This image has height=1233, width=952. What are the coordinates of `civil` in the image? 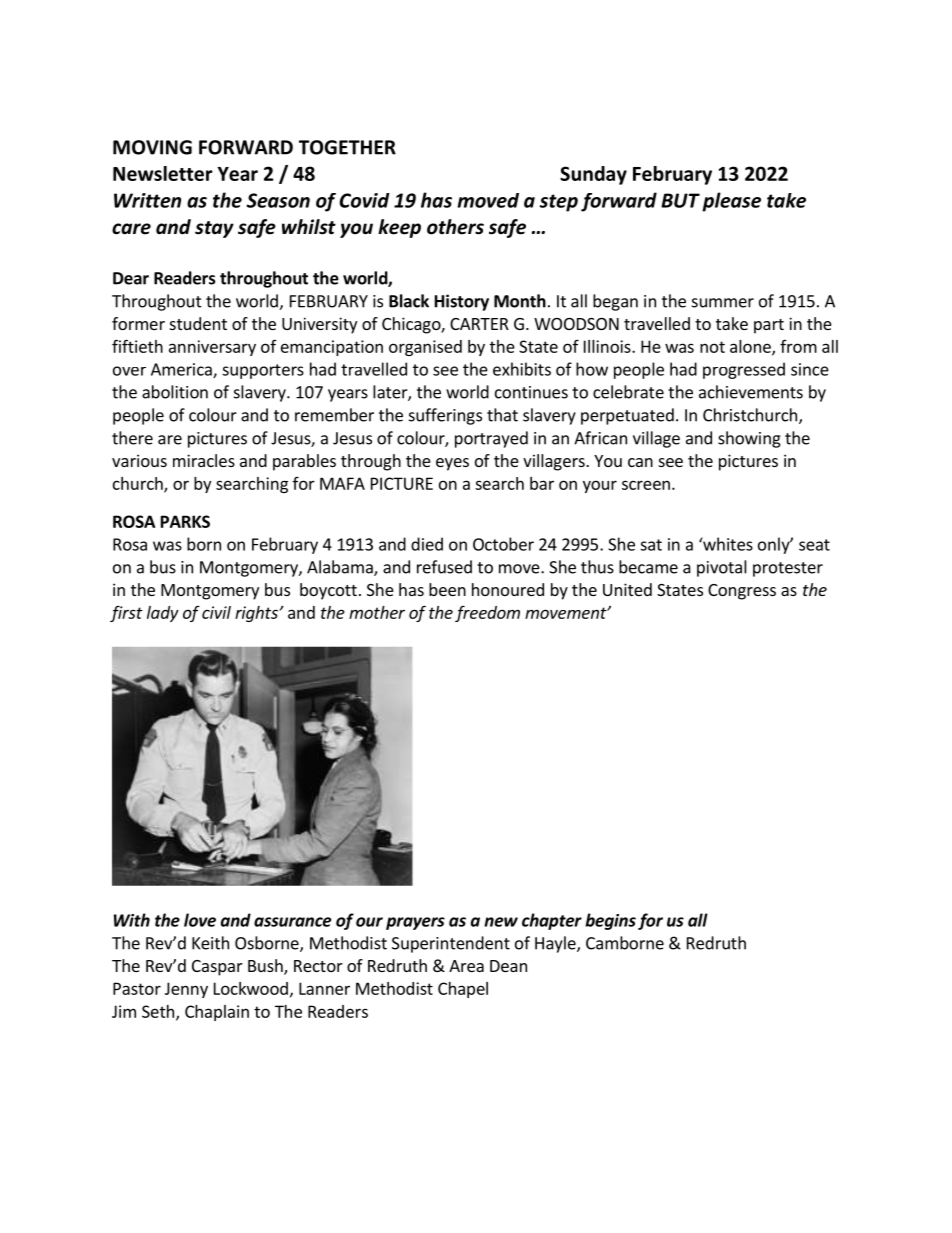 It's located at (216, 612).
